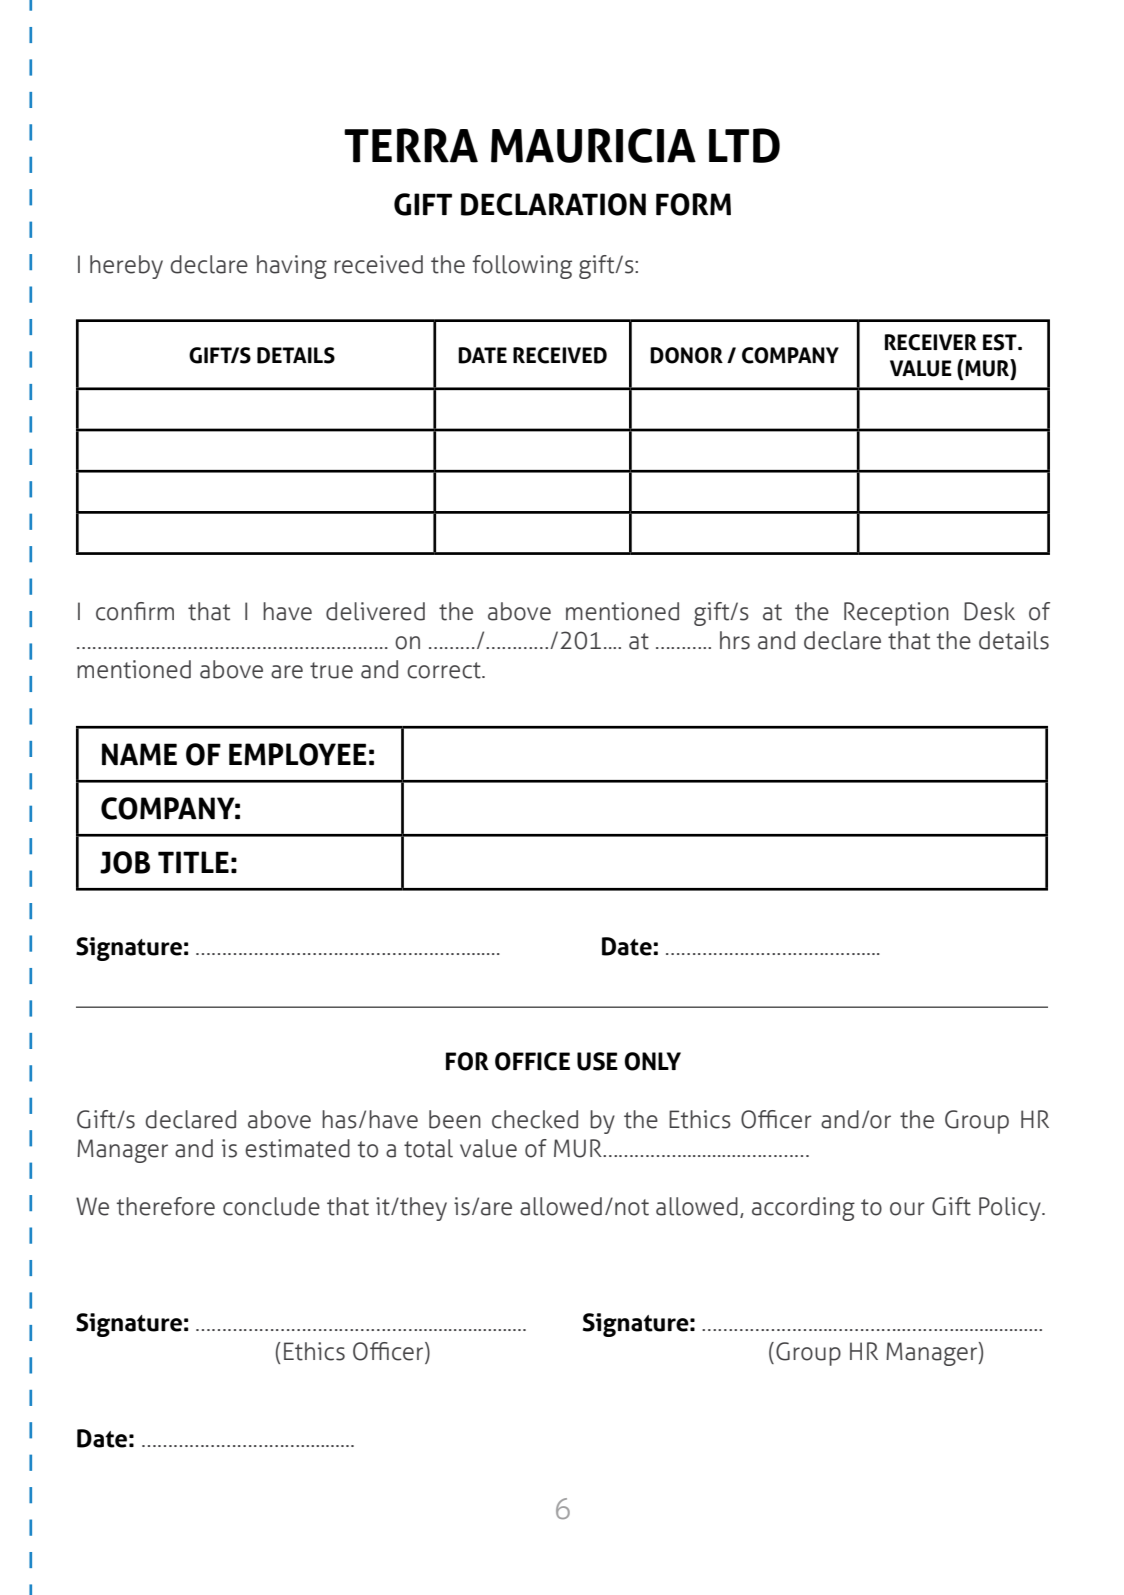 Image resolution: width=1124 pixels, height=1595 pixels. Describe the element at coordinates (597, 1061) in the screenshot. I see `USE` at that location.
